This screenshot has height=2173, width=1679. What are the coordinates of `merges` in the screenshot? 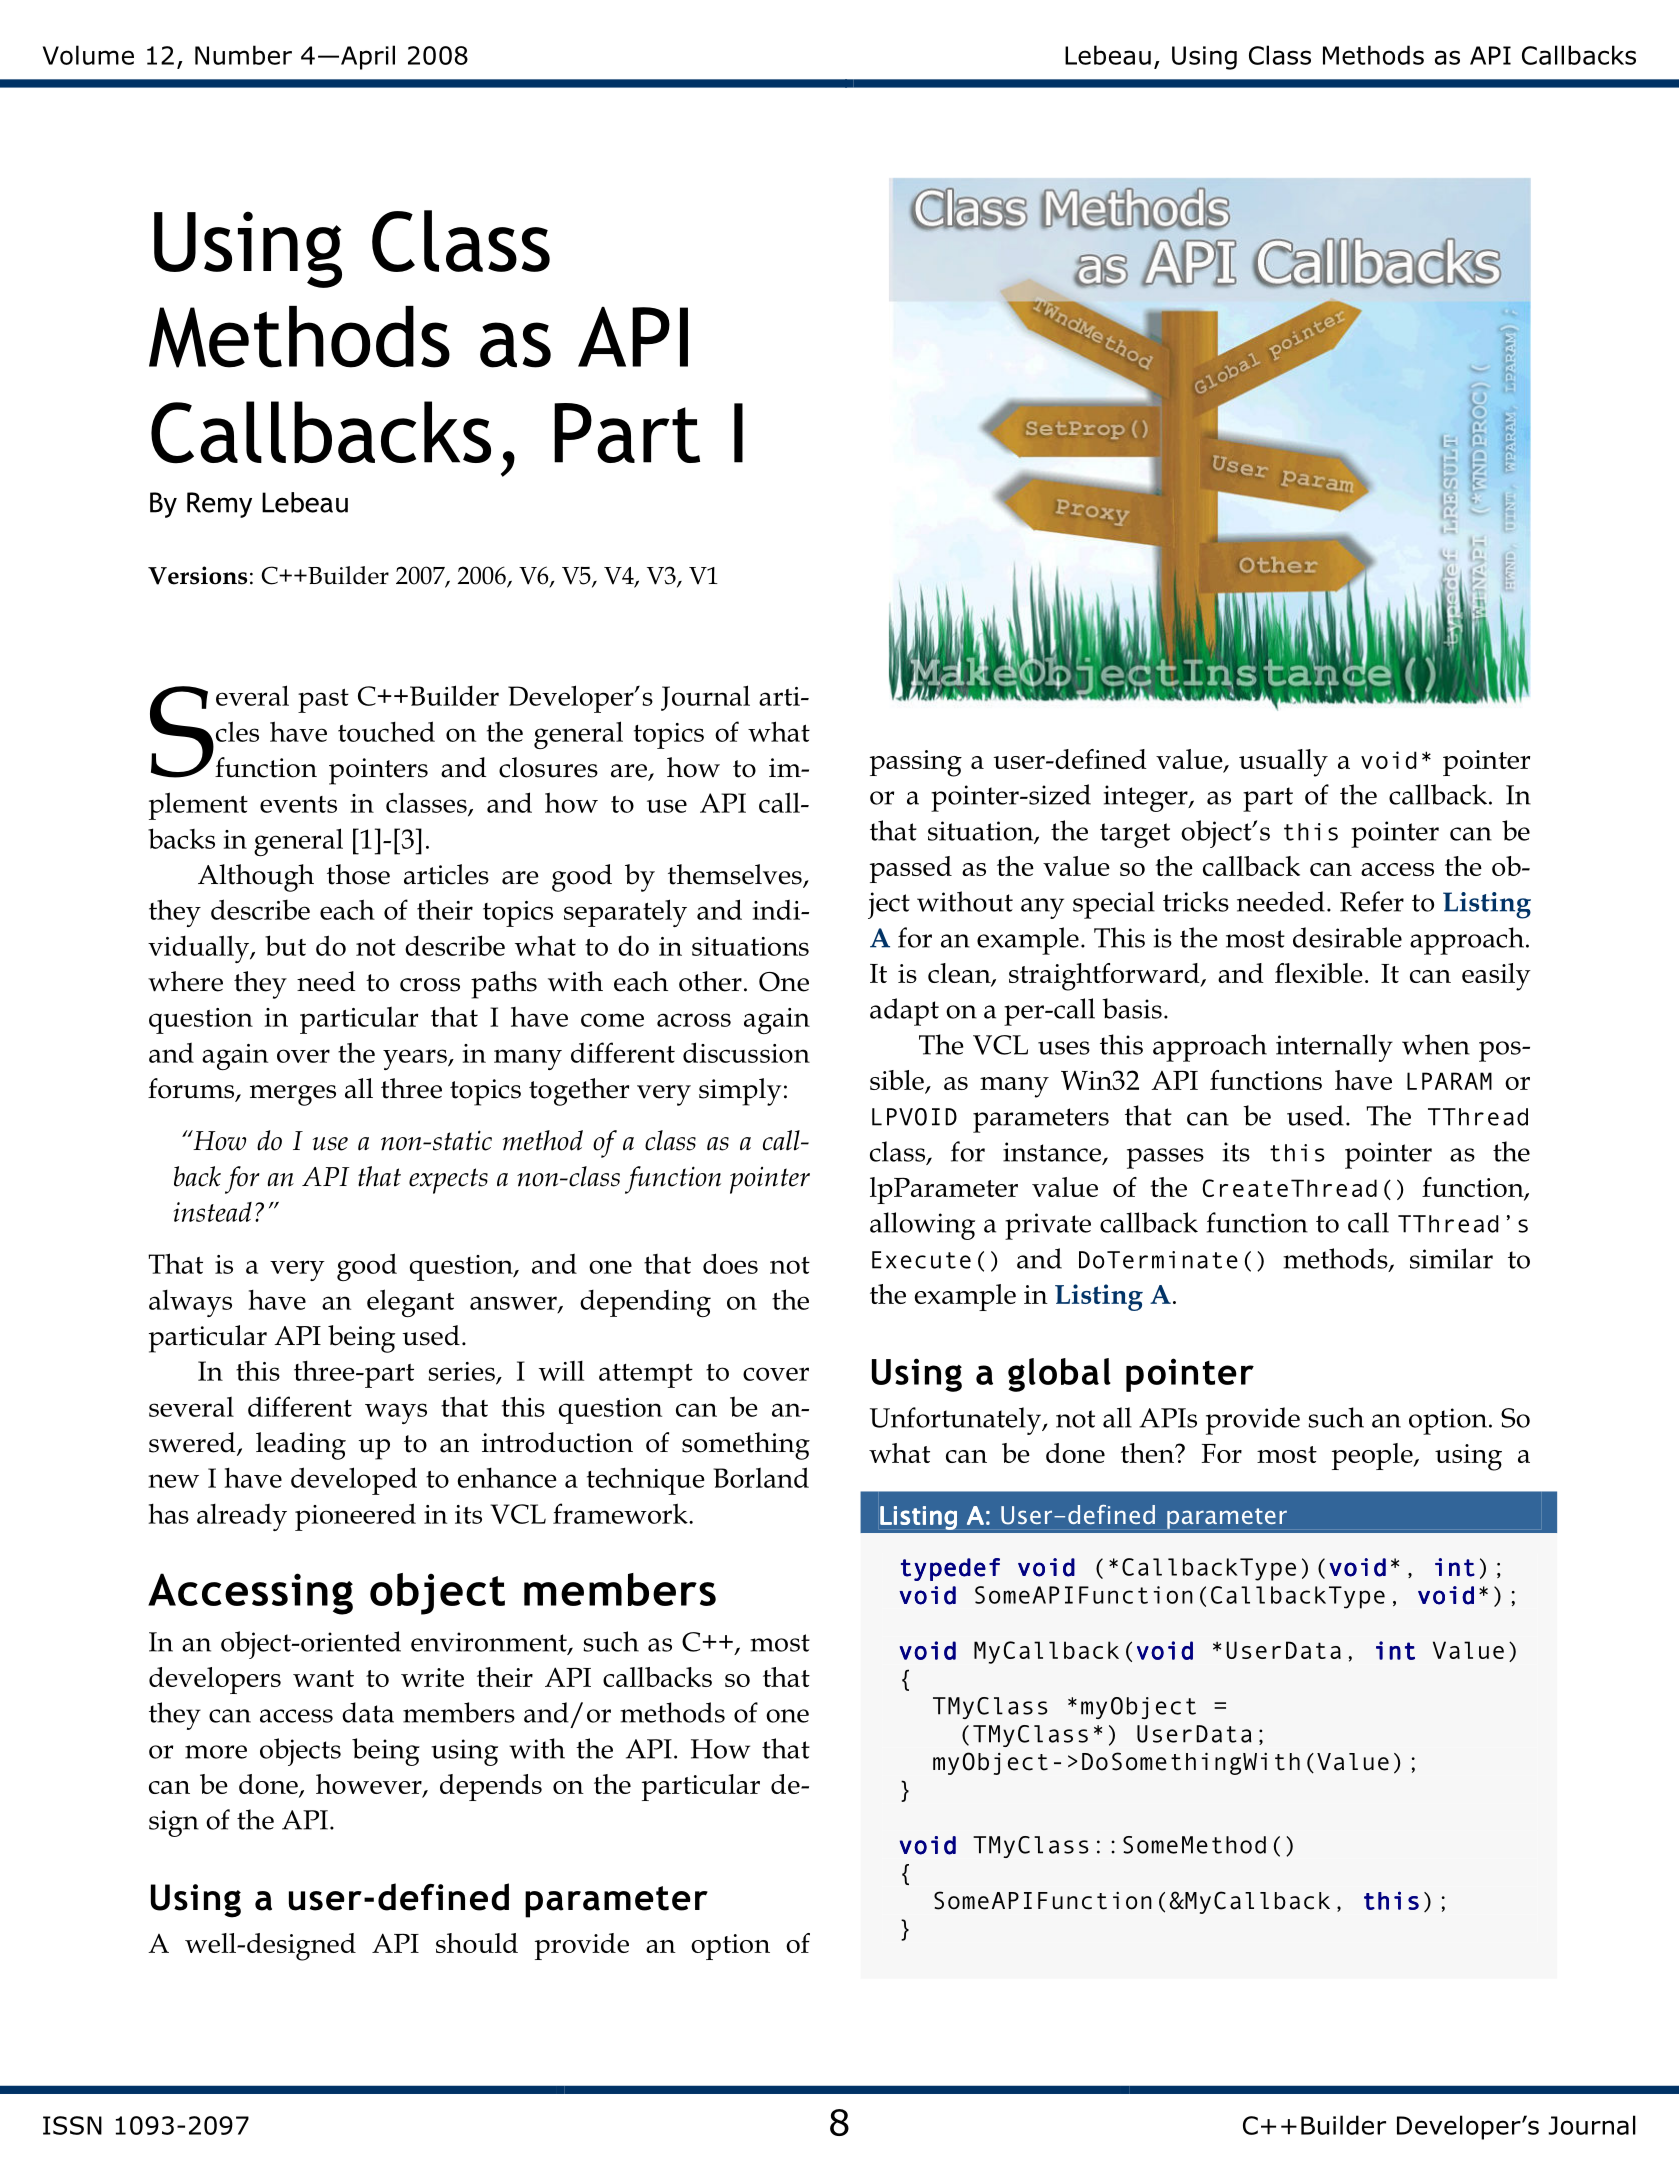 It's located at (293, 1095).
